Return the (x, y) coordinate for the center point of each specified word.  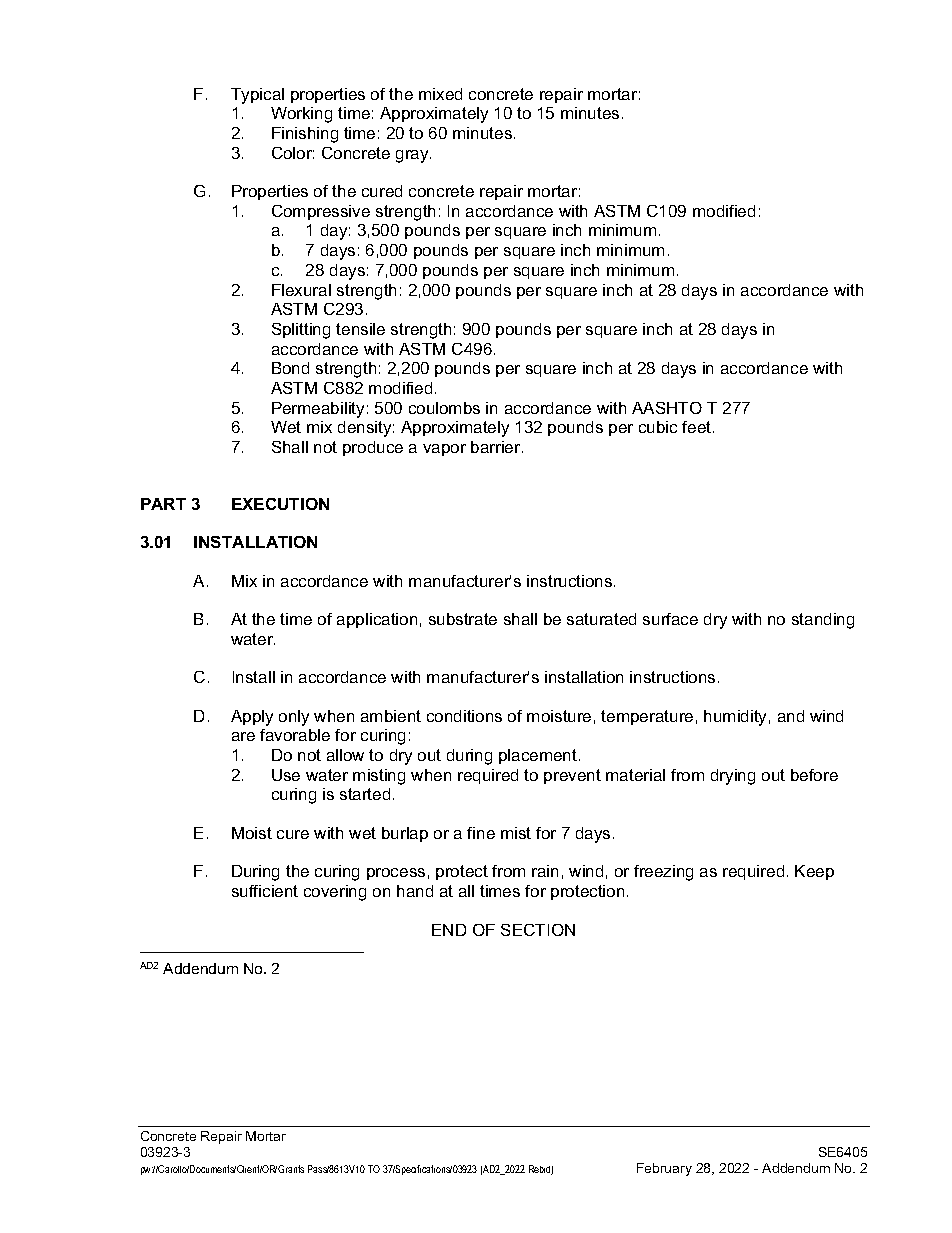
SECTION (538, 930)
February (664, 1169)
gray (413, 156)
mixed (440, 94)
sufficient (265, 891)
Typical (257, 96)
